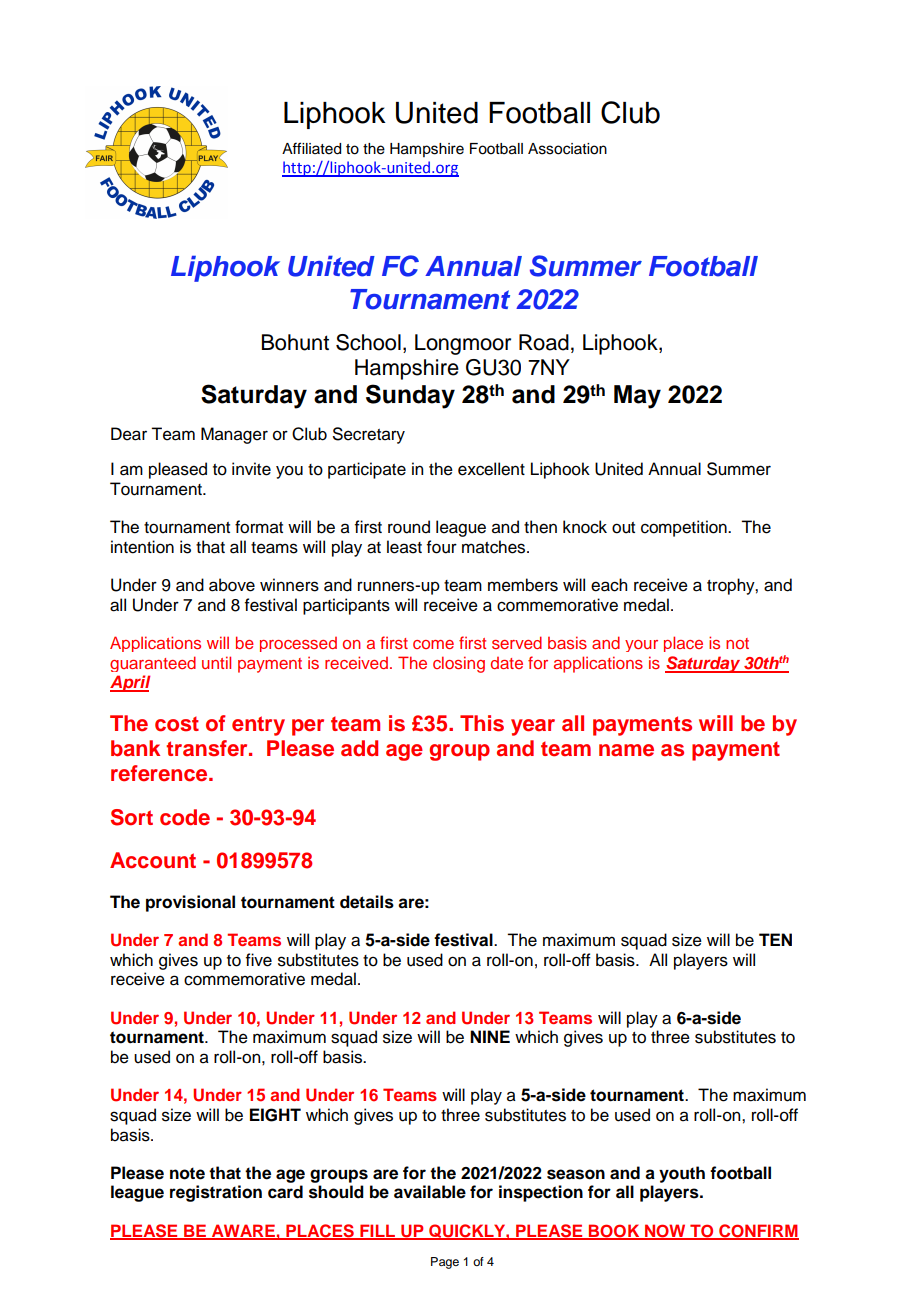 The image size is (924, 1308). I want to click on NINE, so click(490, 1036).
